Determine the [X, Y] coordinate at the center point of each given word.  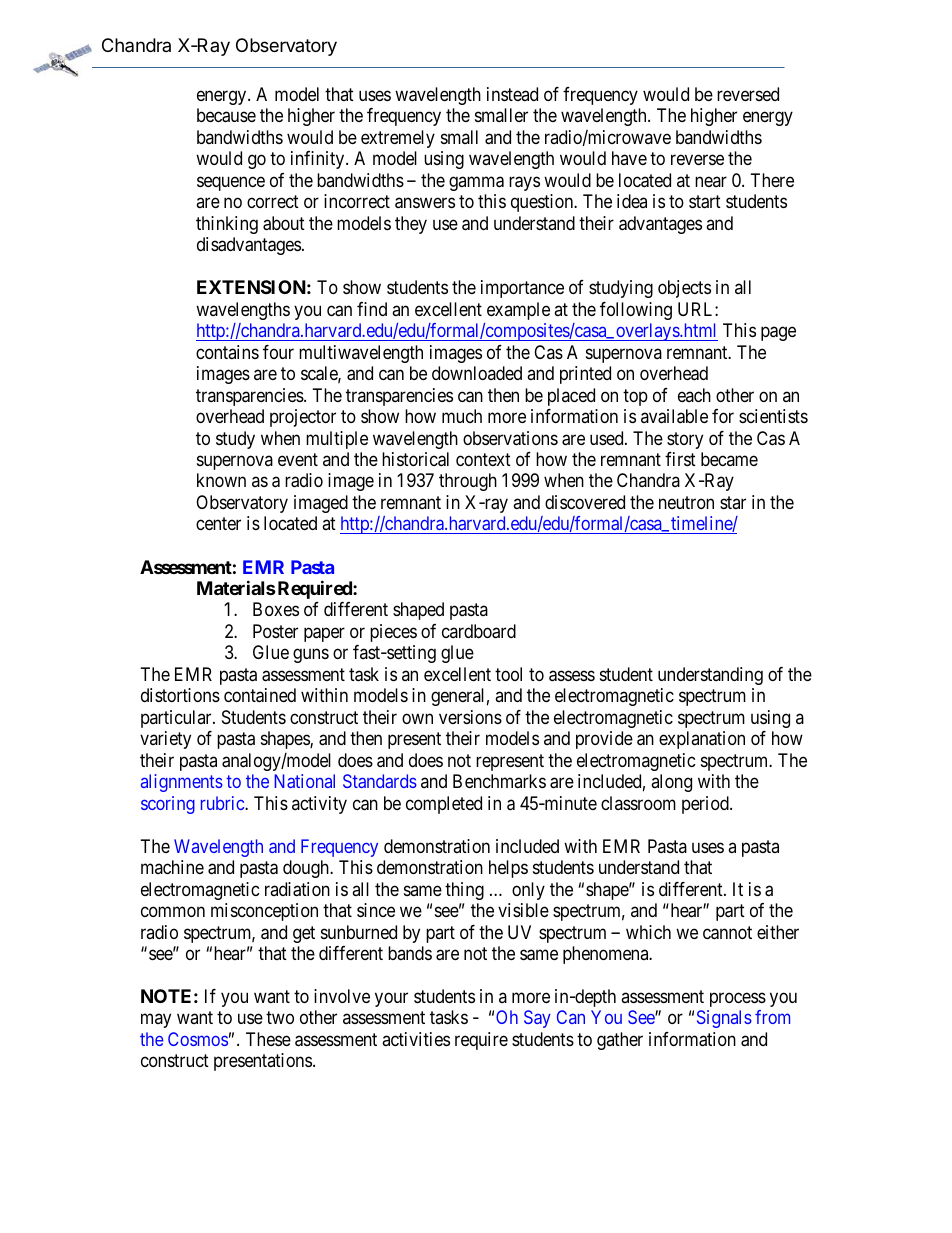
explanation [702, 740]
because [226, 115]
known [221, 480]
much [462, 416]
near [711, 181]
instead [512, 94]
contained [260, 695]
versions [470, 717]
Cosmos [198, 1039]
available [674, 416]
